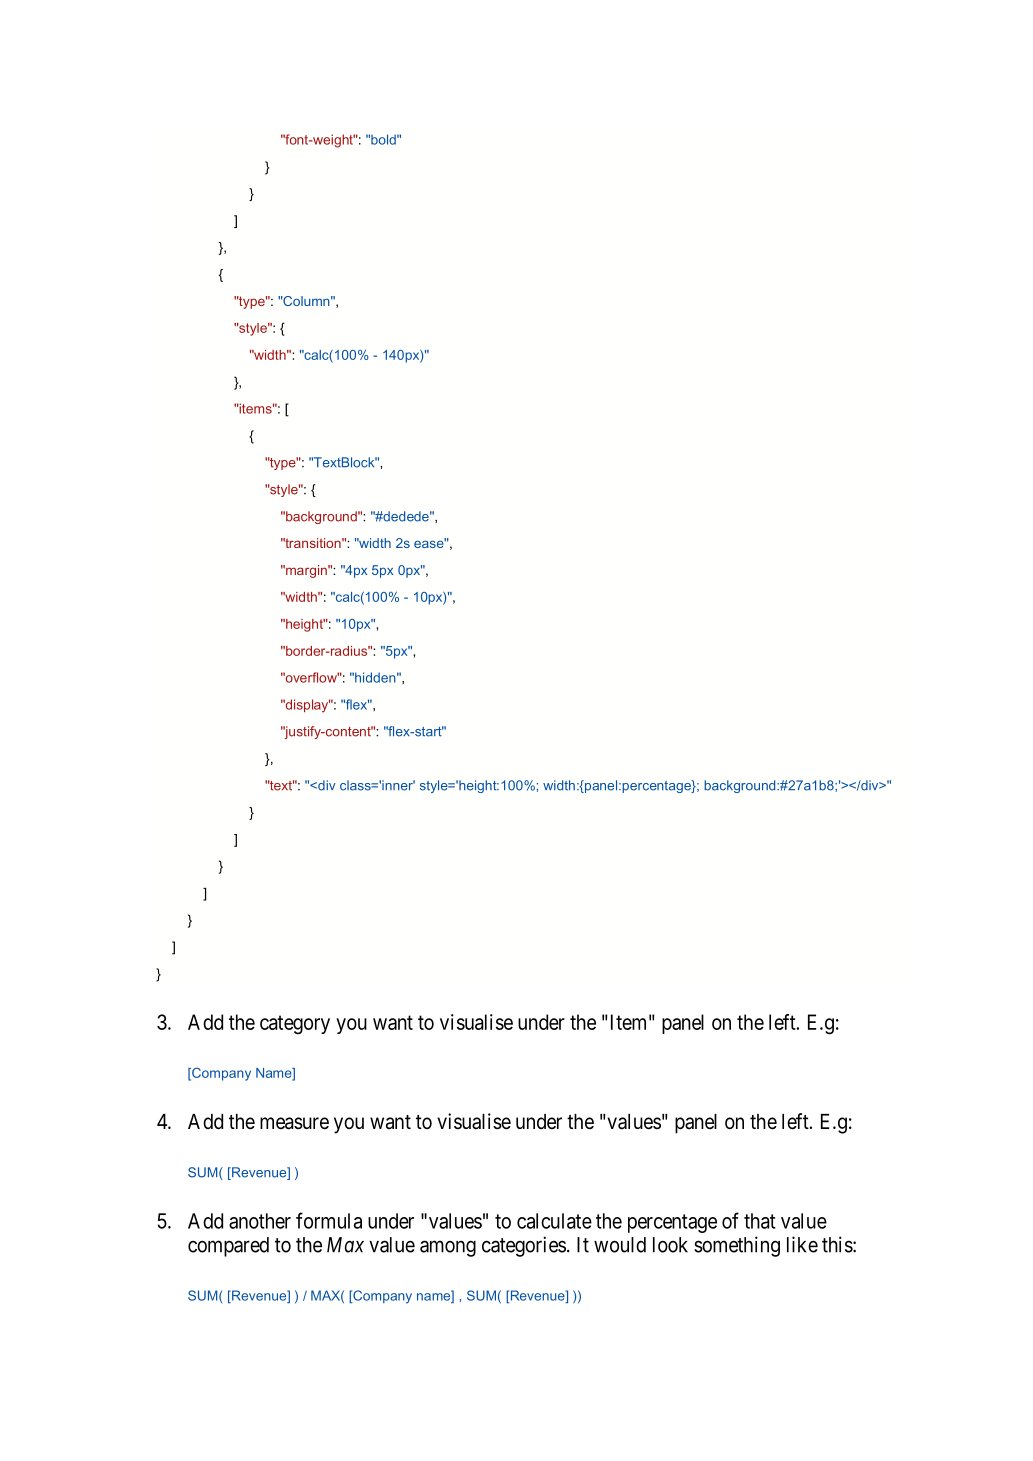 The image size is (1033, 1461). What do you see at coordinates (295, 1024) in the image?
I see `category` at bounding box center [295, 1024].
